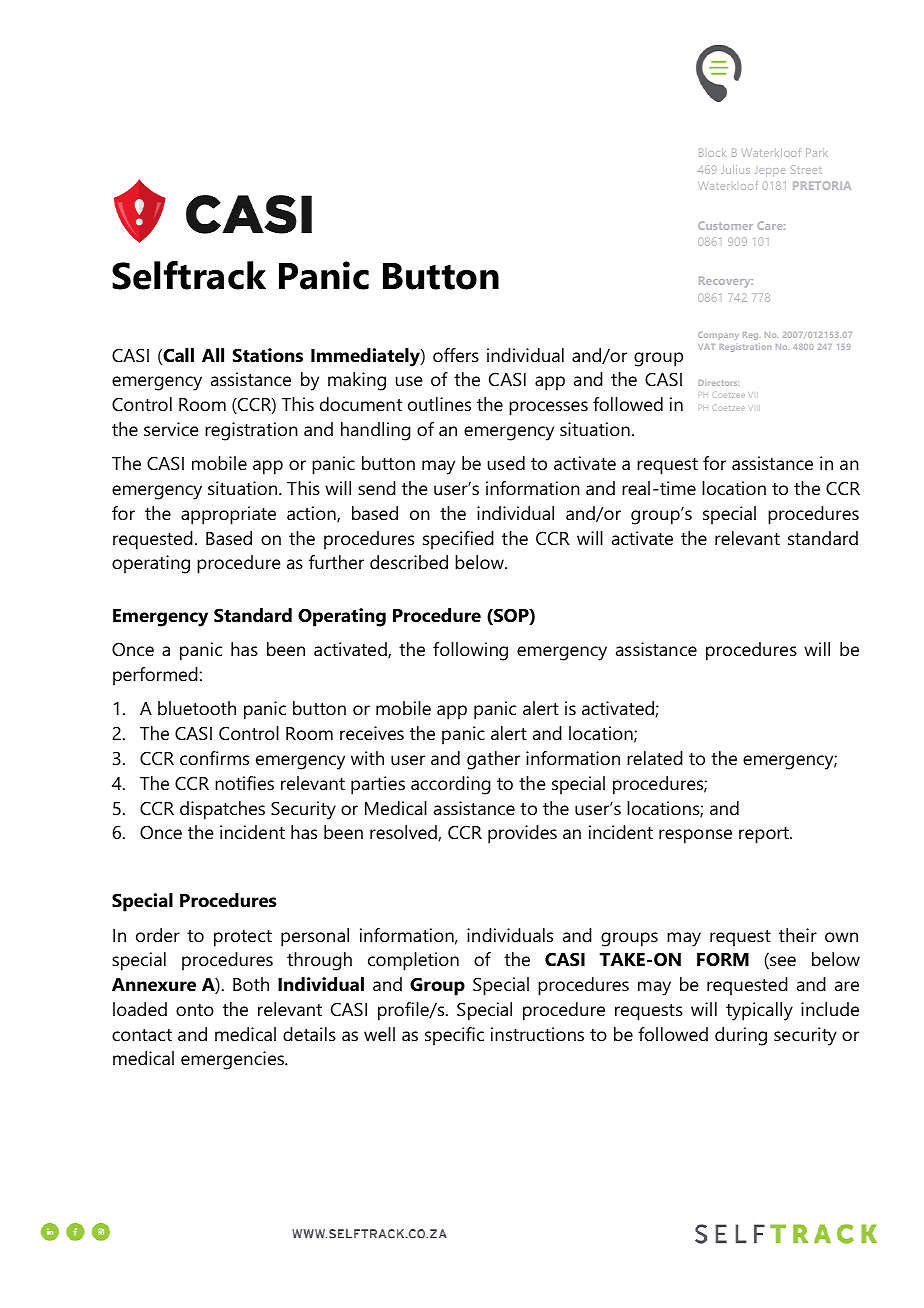 This image has width=924, height=1308. Describe the element at coordinates (233, 1060) in the image. I see `emergencies` at that location.
